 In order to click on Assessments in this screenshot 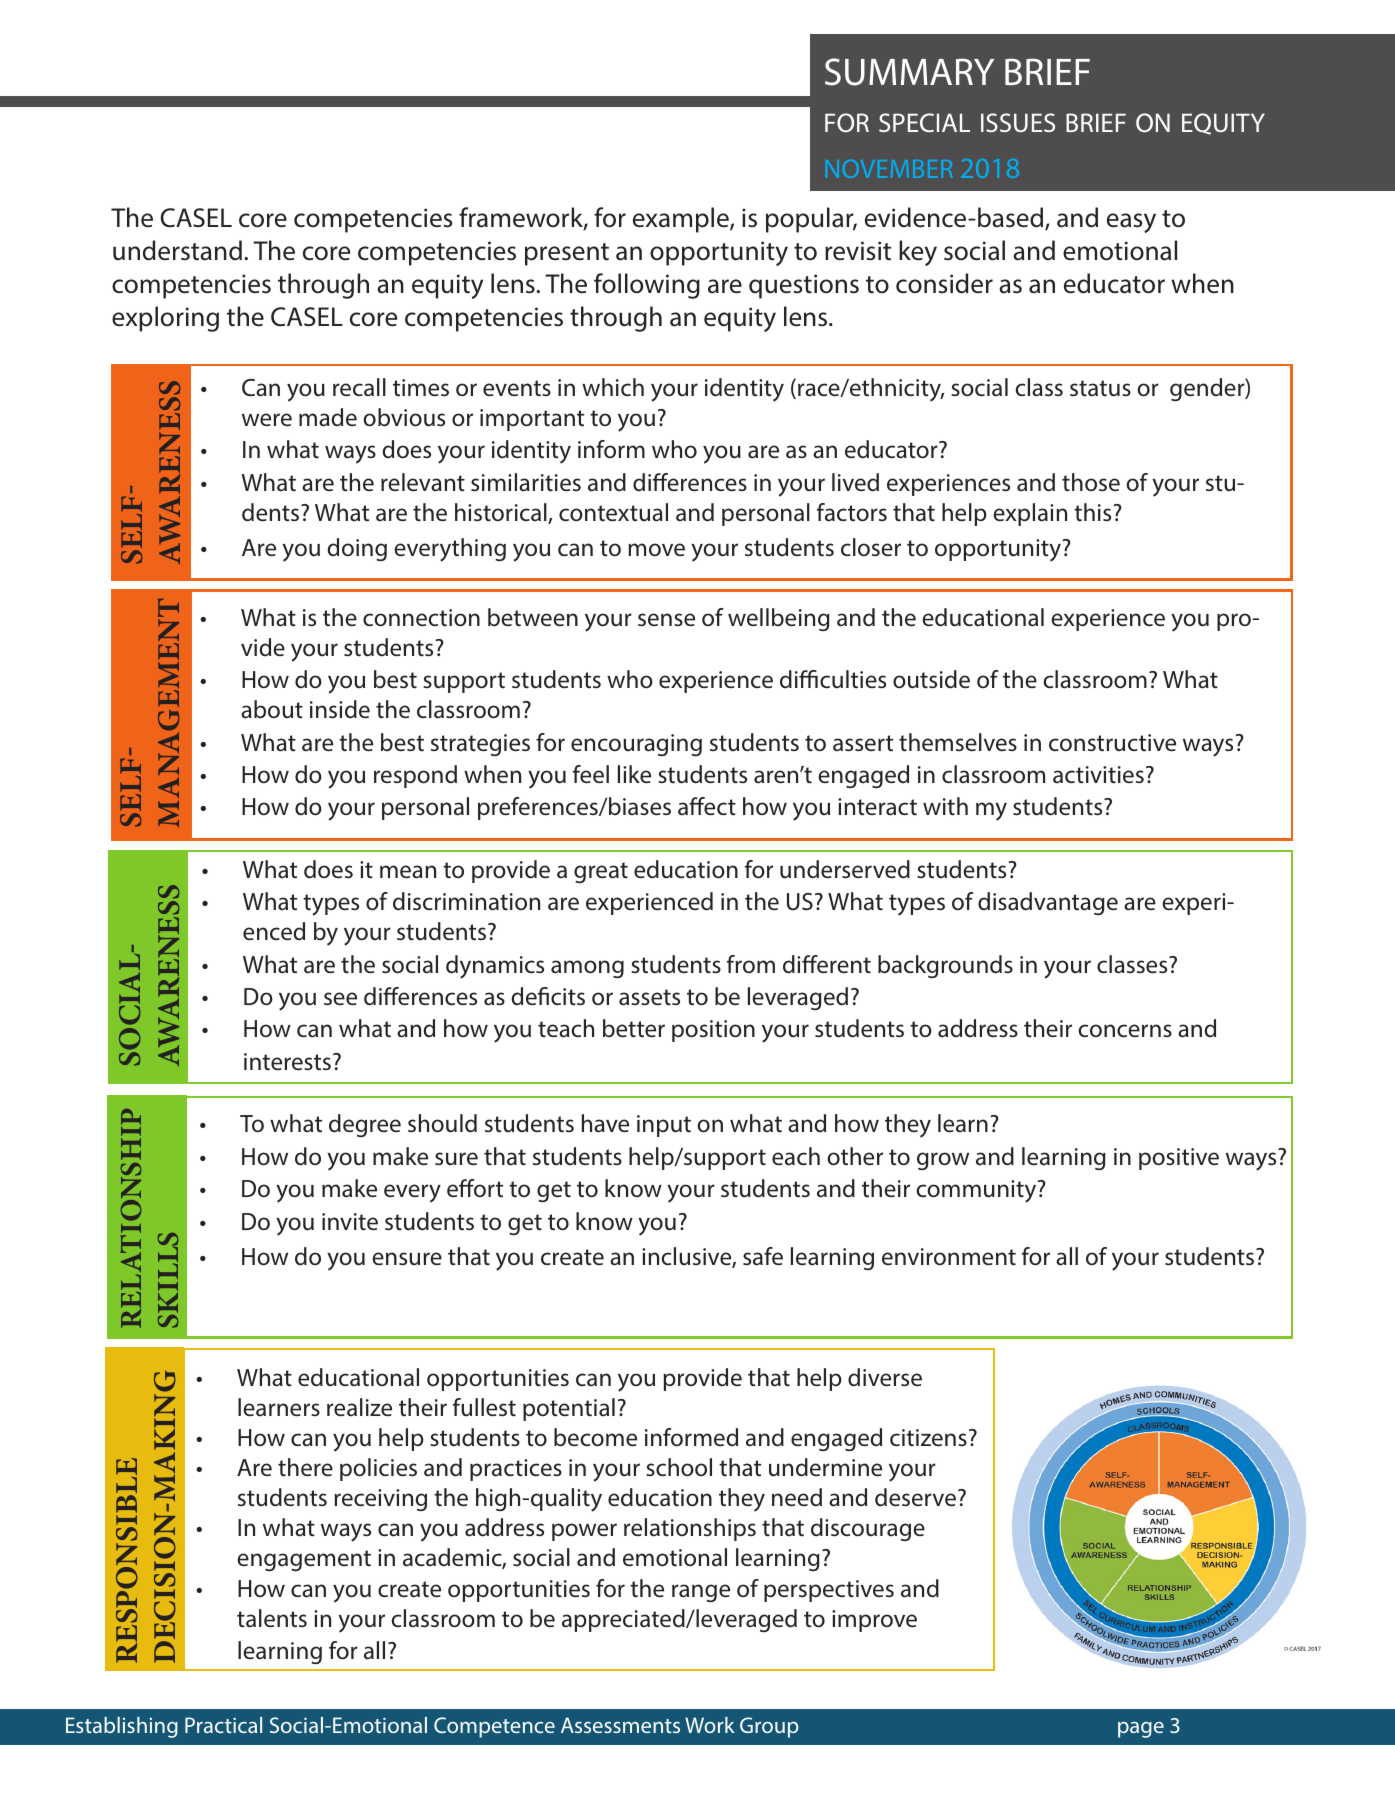, I will do `click(620, 1725)`.
